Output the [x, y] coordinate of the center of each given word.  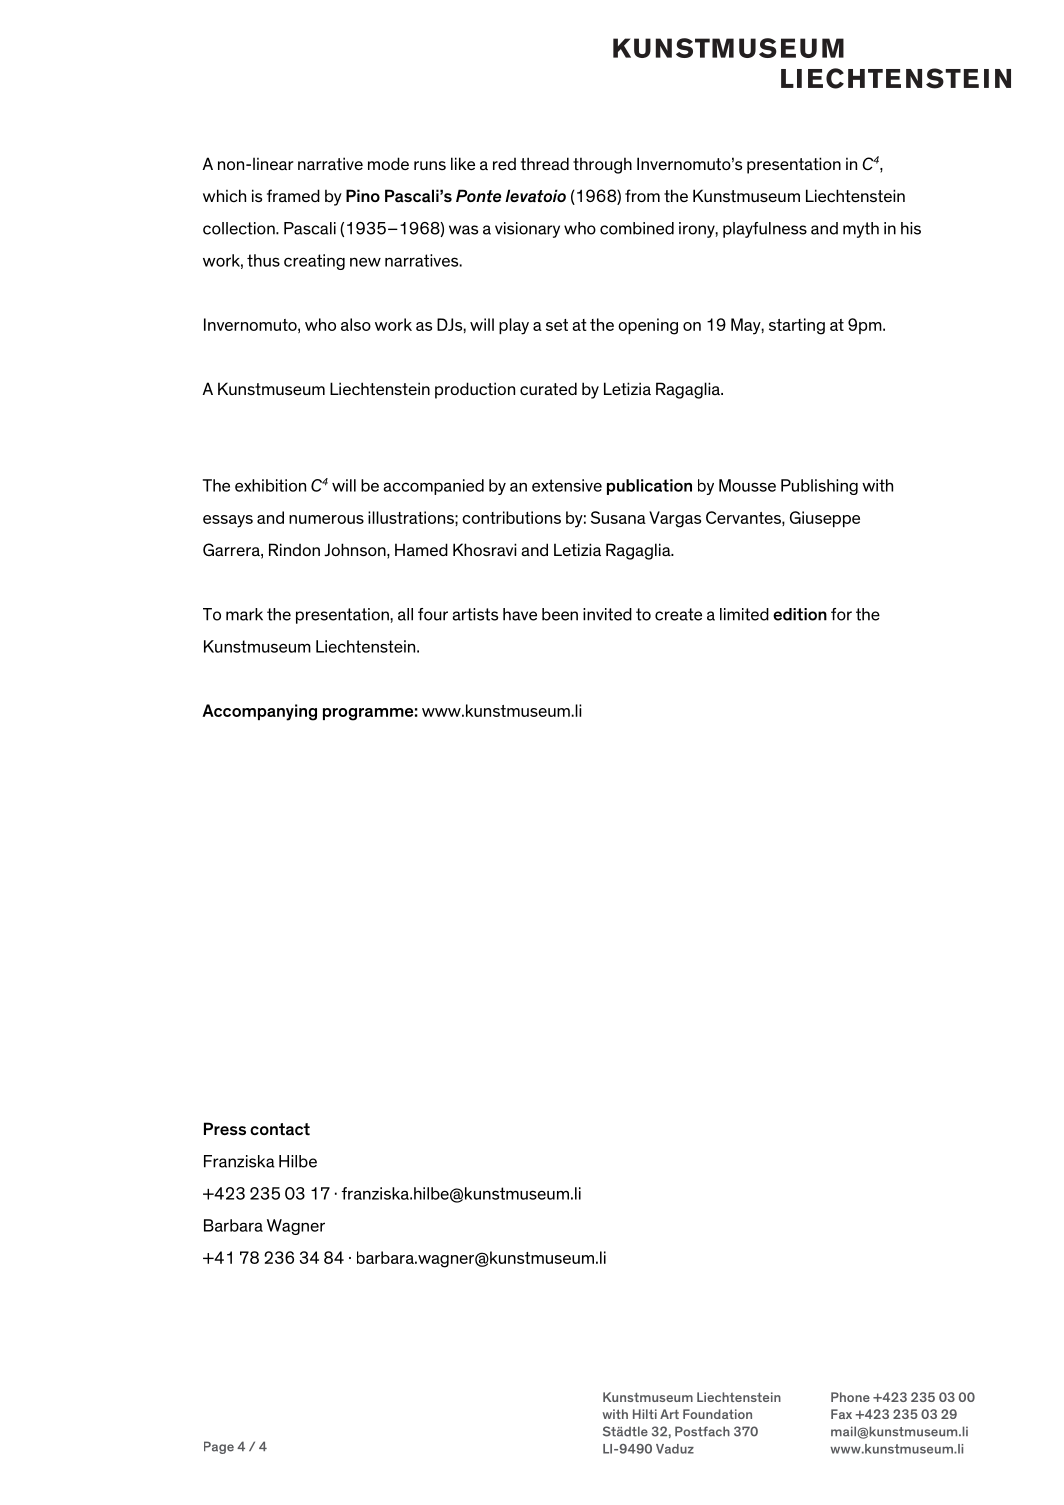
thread [545, 164]
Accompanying [259, 712]
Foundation [717, 1414]
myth [861, 230]
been [560, 614]
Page [219, 1447]
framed [293, 195]
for [841, 614]
